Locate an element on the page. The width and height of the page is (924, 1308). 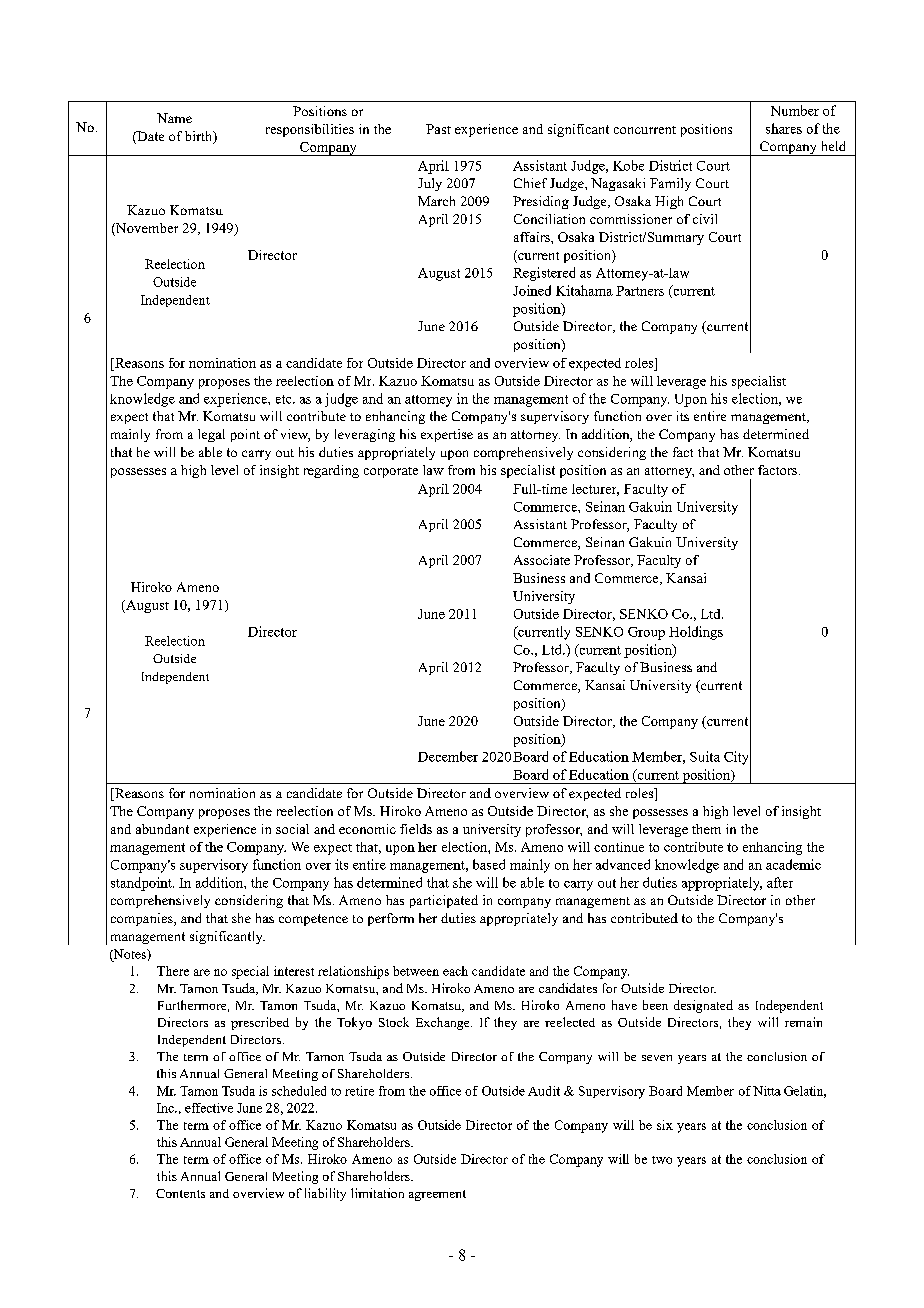
shares is located at coordinates (784, 128).
